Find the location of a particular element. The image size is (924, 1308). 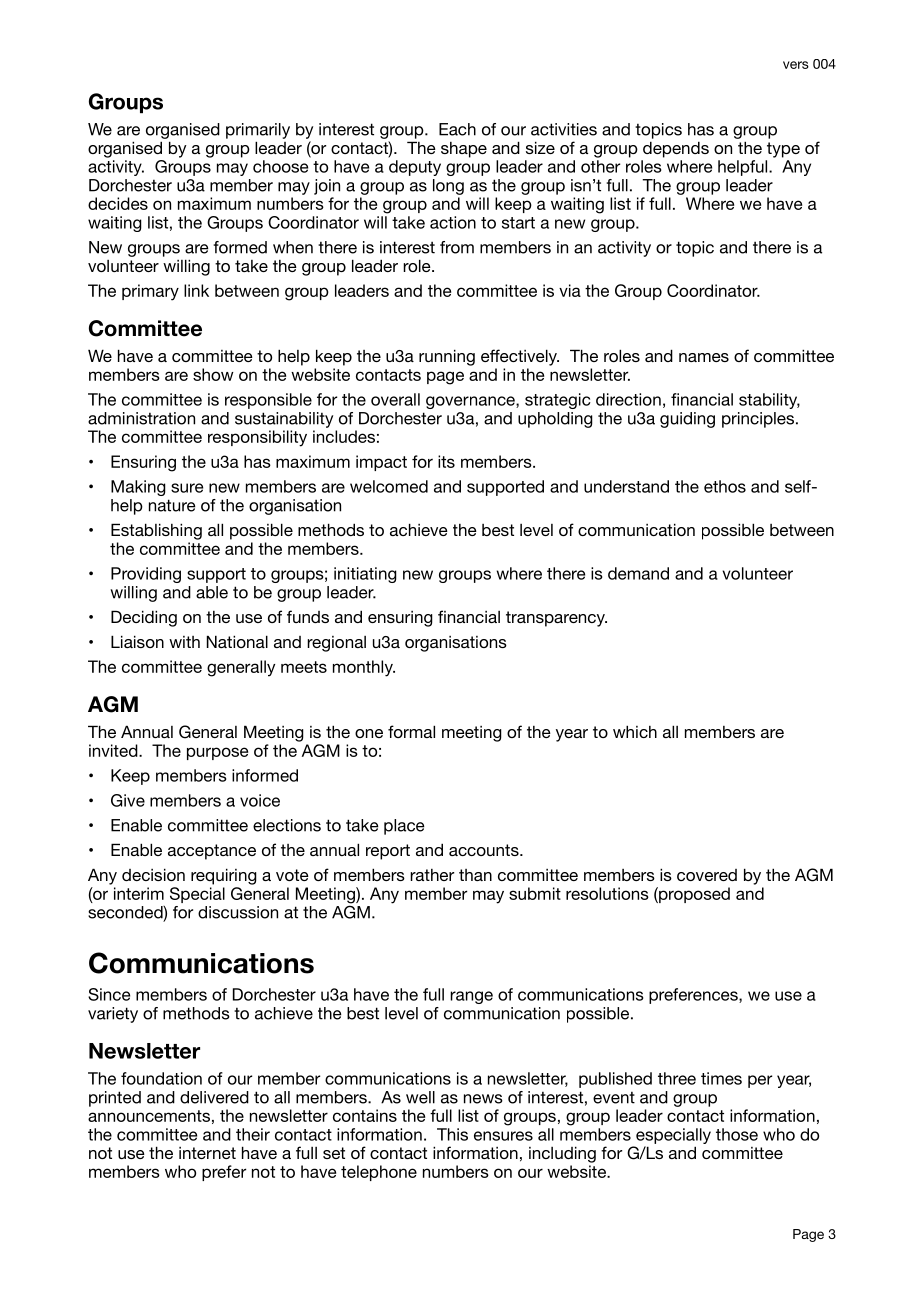

primarily is located at coordinates (258, 131).
